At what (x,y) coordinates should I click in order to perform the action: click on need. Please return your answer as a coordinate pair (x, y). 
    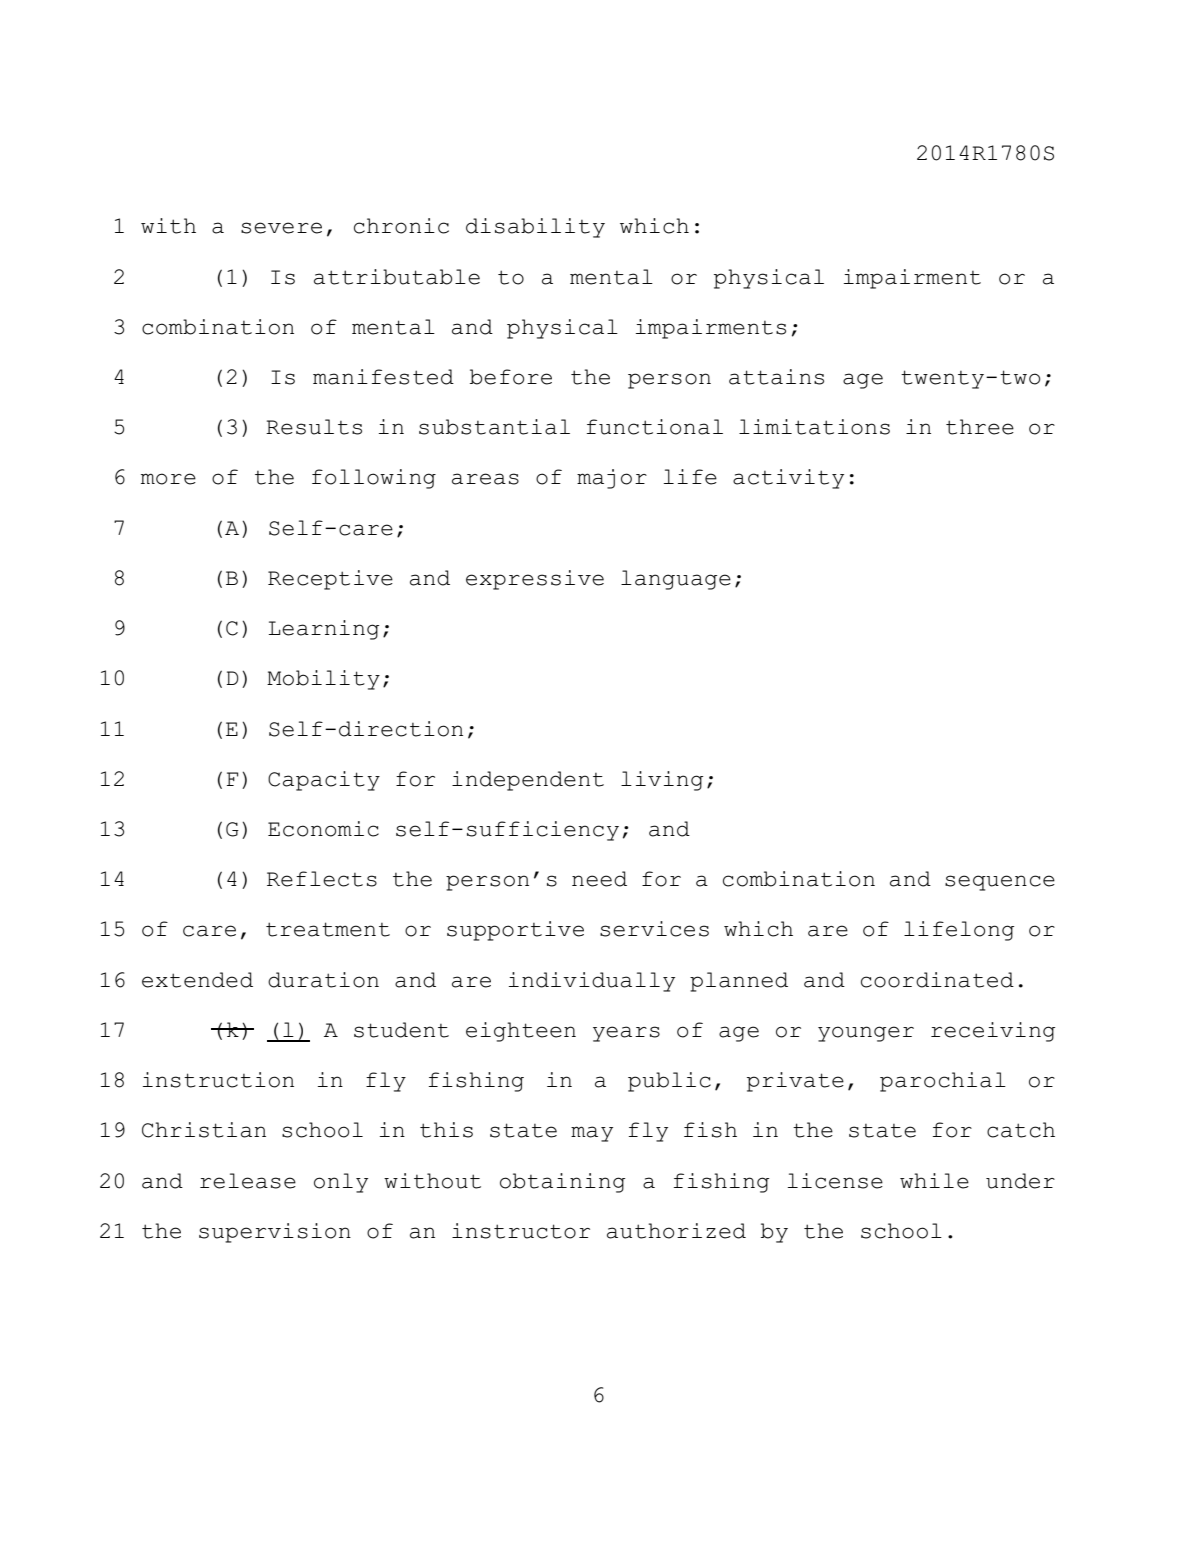
    Looking at the image, I should click on (599, 879).
